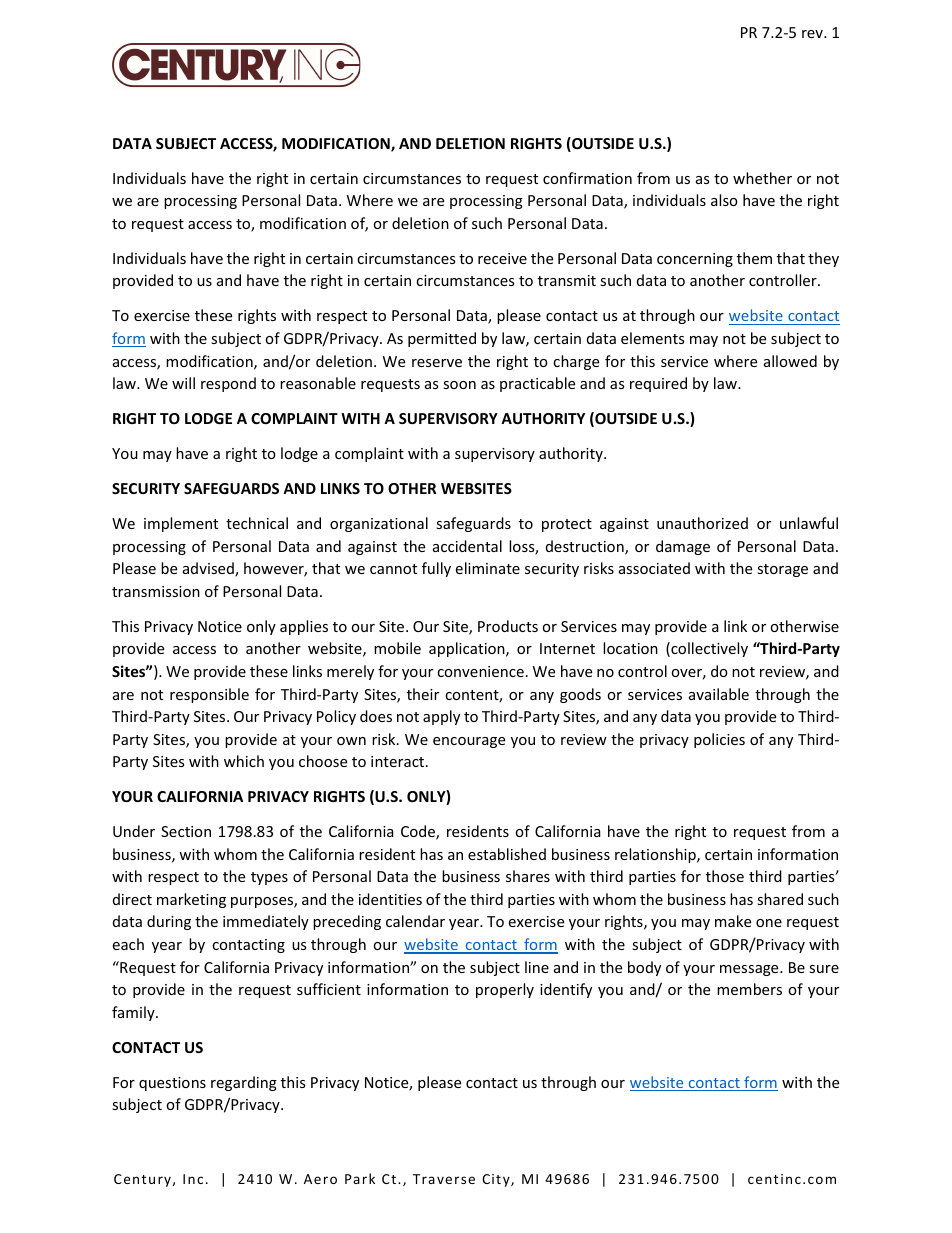 This image has height=1233, width=952. What do you see at coordinates (169, 922) in the image?
I see `during` at bounding box center [169, 922].
